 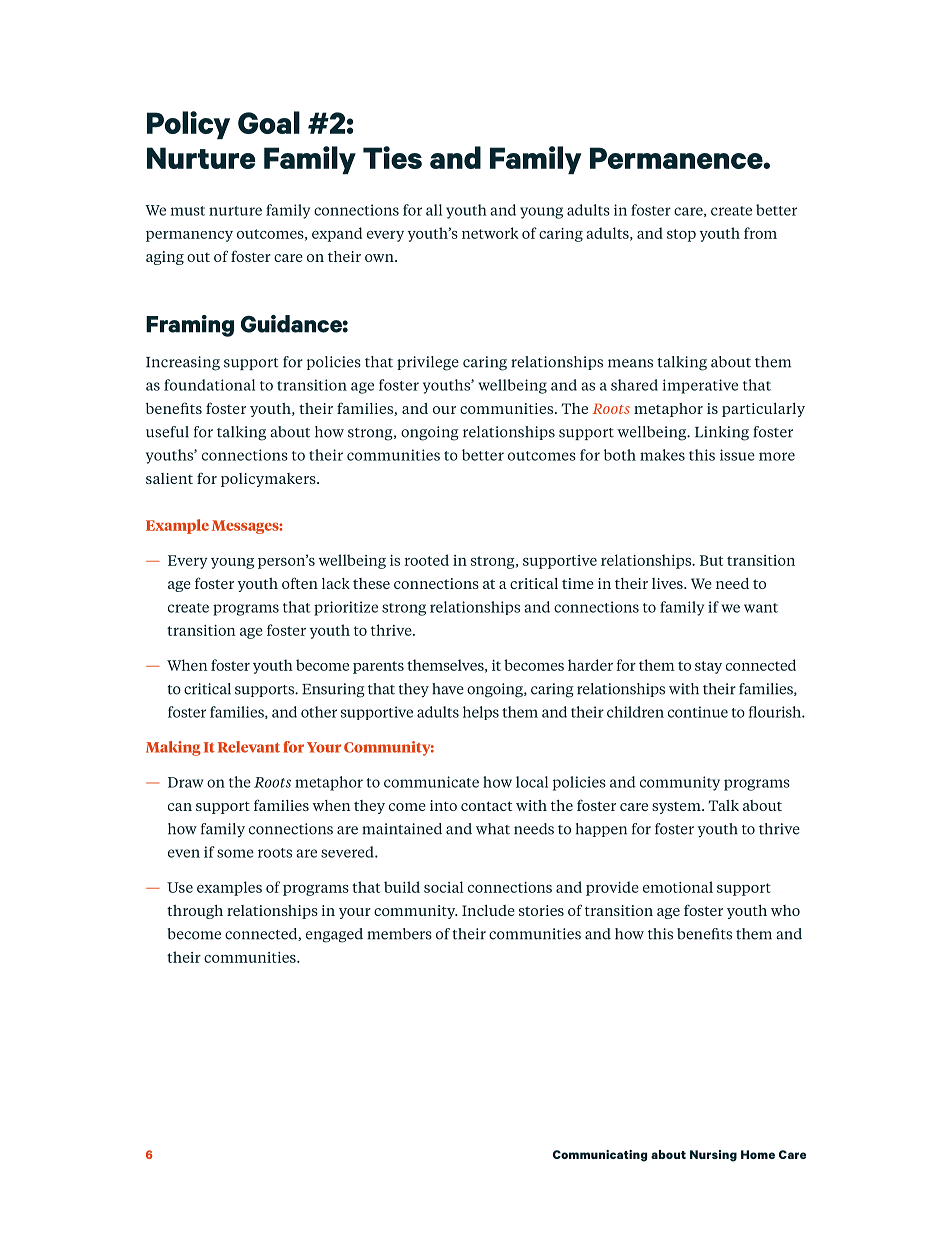 What do you see at coordinates (269, 122) in the page?
I see `Goal` at bounding box center [269, 122].
